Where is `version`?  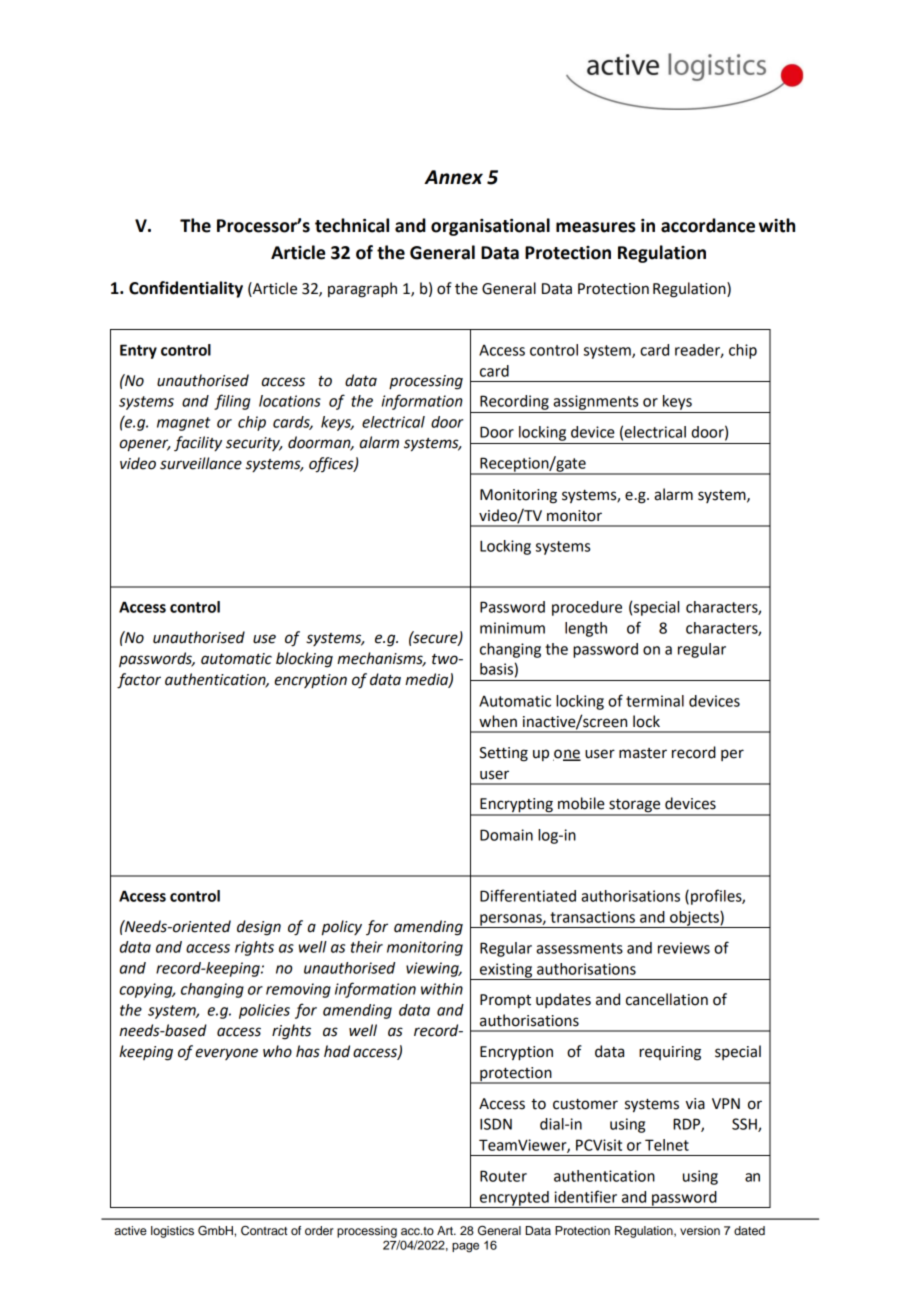 version is located at coordinates (700, 1230).
